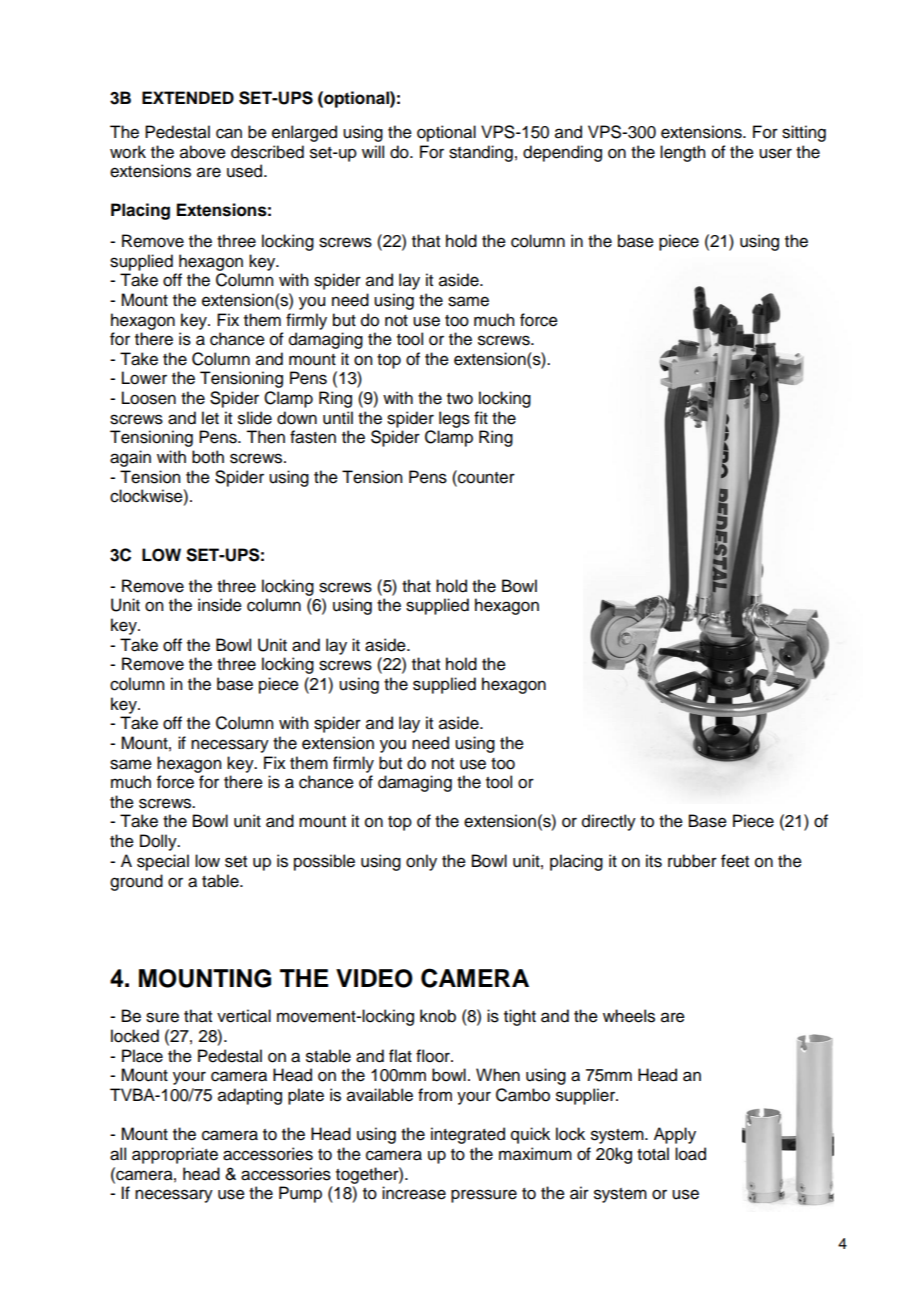 The image size is (924, 1308). I want to click on two, so click(460, 399).
